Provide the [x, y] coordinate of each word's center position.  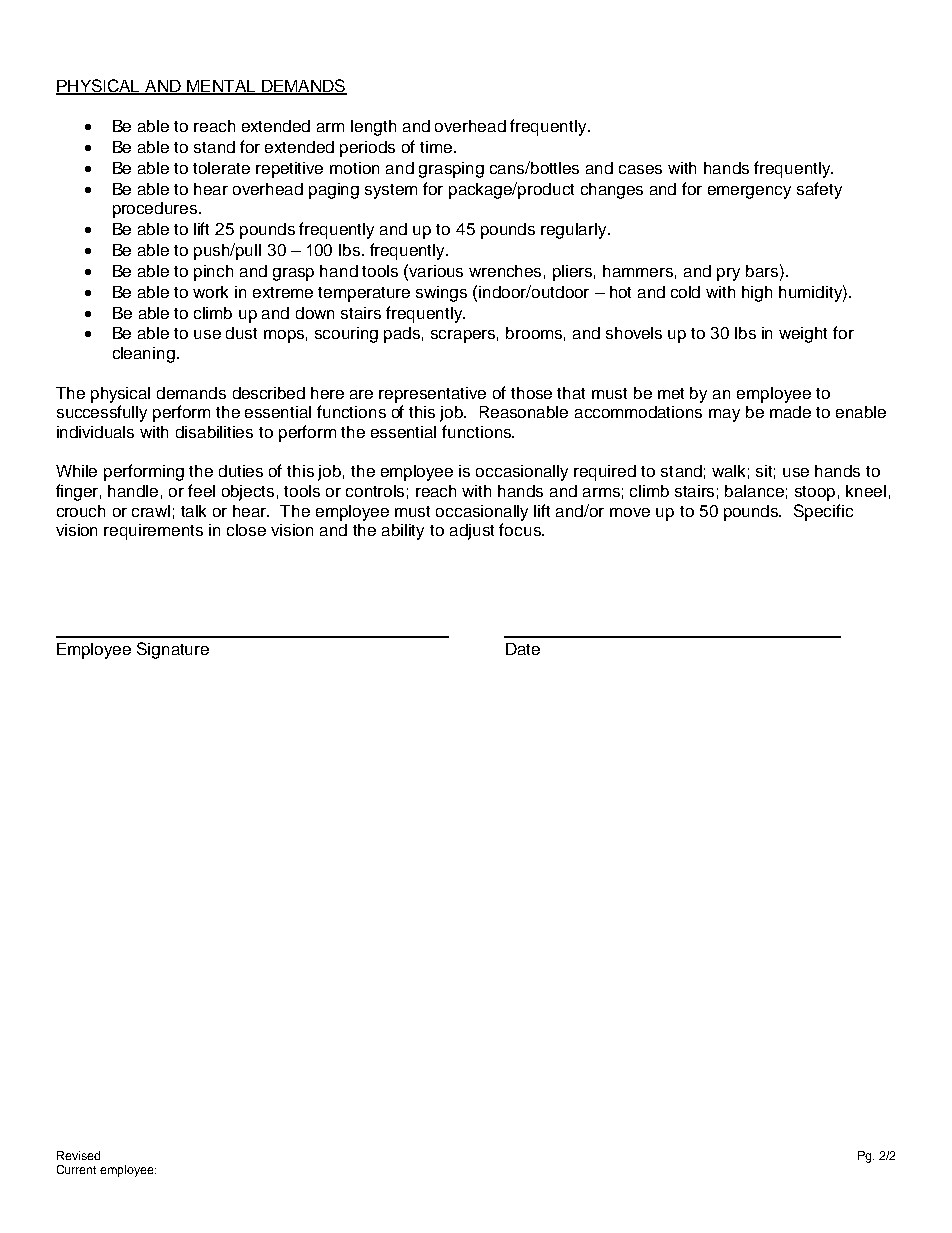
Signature [173, 650]
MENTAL [221, 87]
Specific [823, 512]
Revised [78, 1155]
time [437, 147]
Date [523, 649]
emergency [749, 192]
